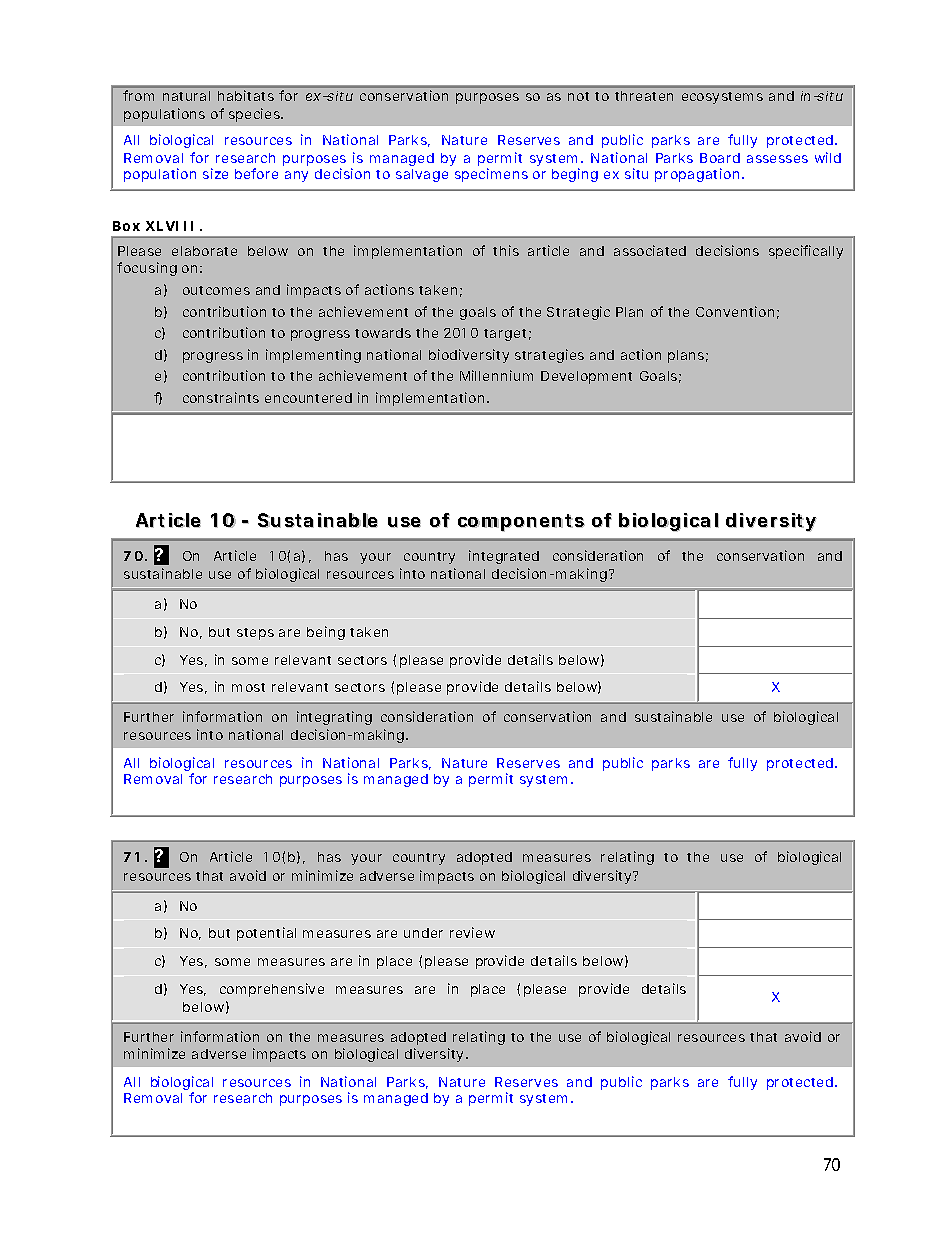 The width and height of the screenshot is (952, 1233). Describe the element at coordinates (266, 934) in the screenshot. I see `potential` at that location.
